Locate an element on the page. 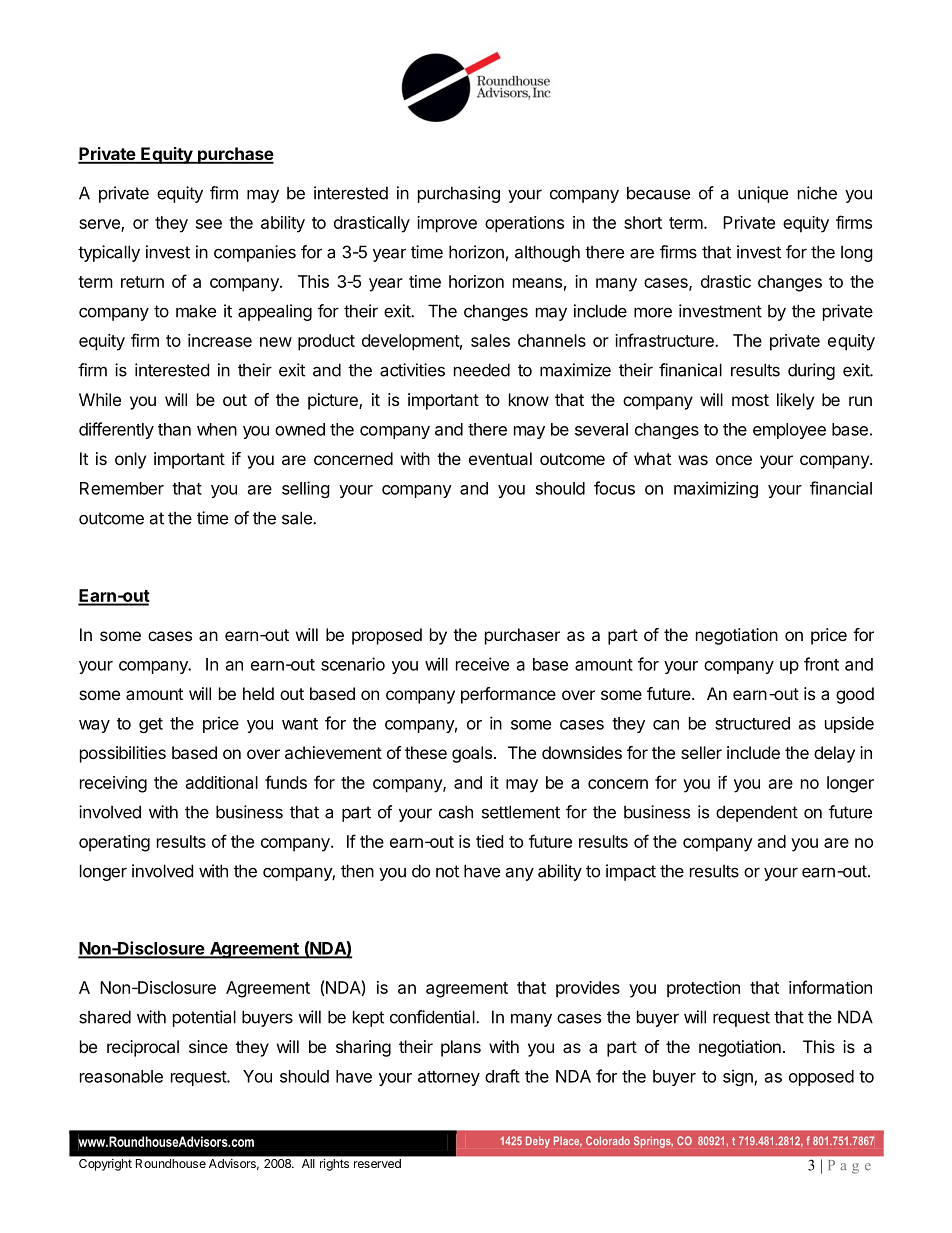  potential is located at coordinates (204, 1018).
